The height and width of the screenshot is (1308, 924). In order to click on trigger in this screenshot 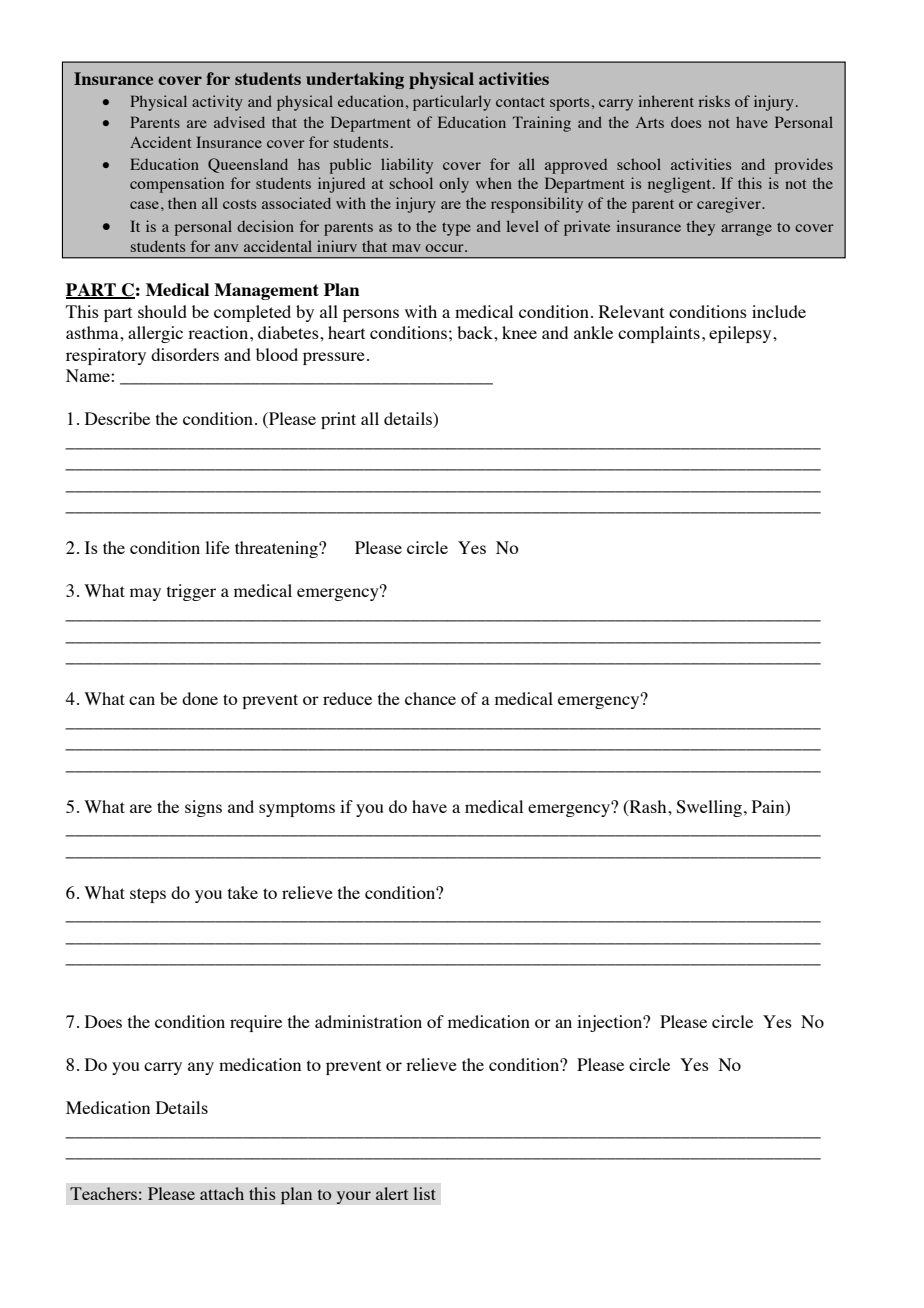, I will do `click(191, 592)`.
